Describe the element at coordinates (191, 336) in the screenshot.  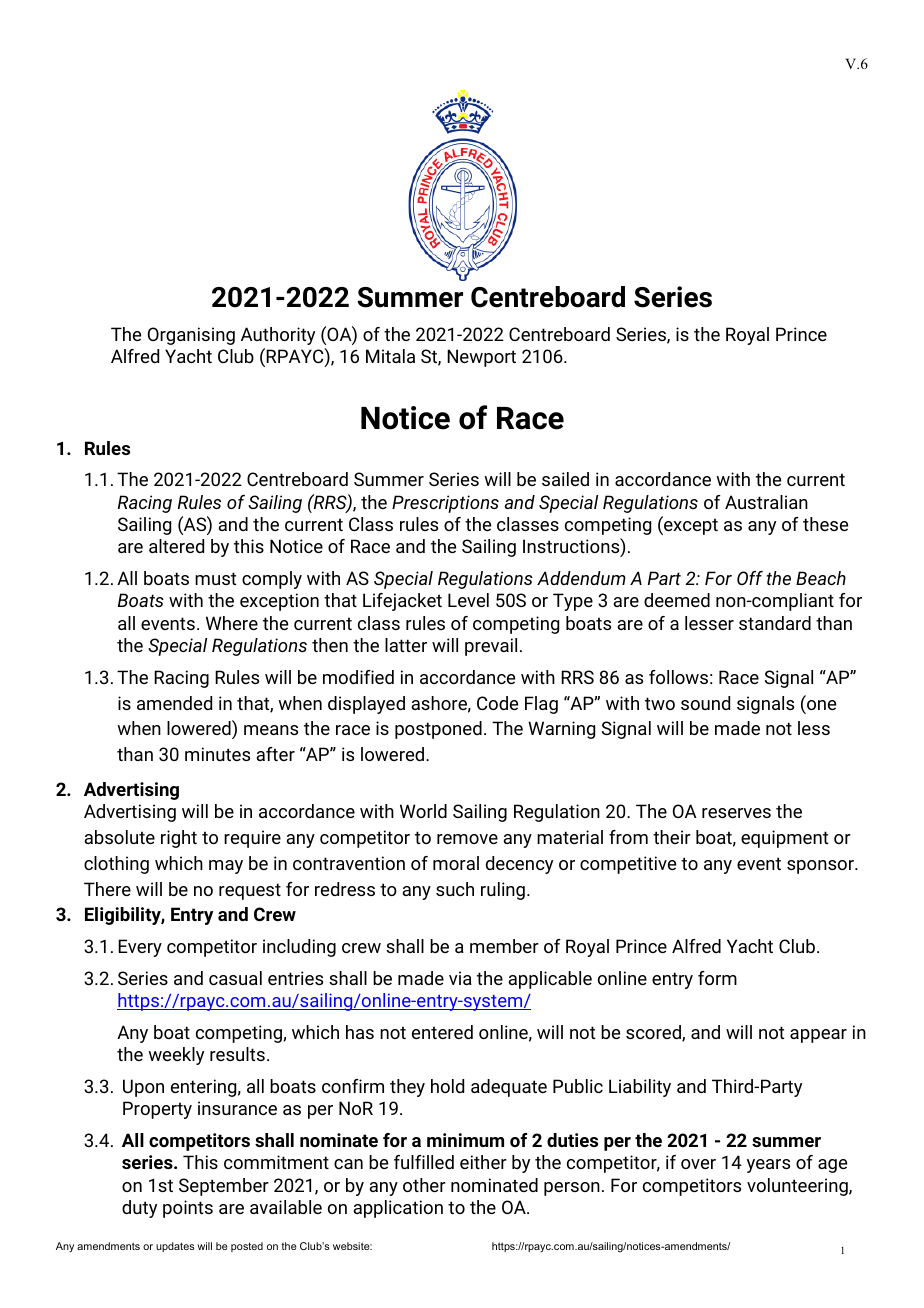
I see `Organising` at that location.
